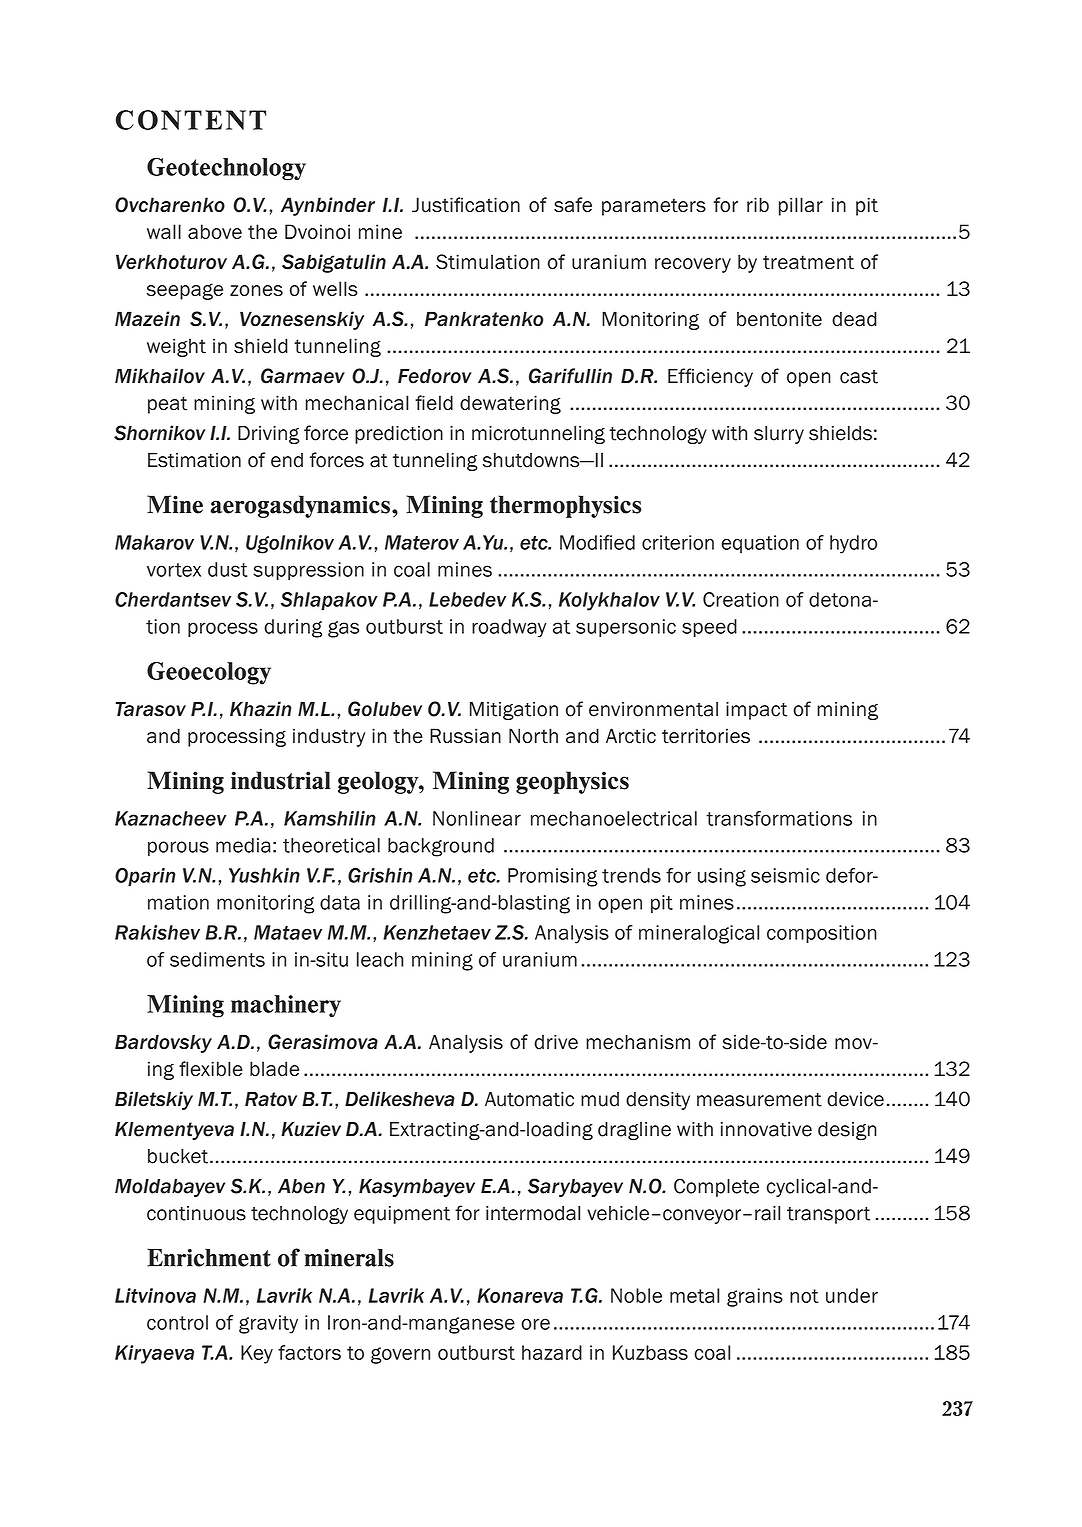  What do you see at coordinates (556, 1042) in the screenshot?
I see `drive` at bounding box center [556, 1042].
